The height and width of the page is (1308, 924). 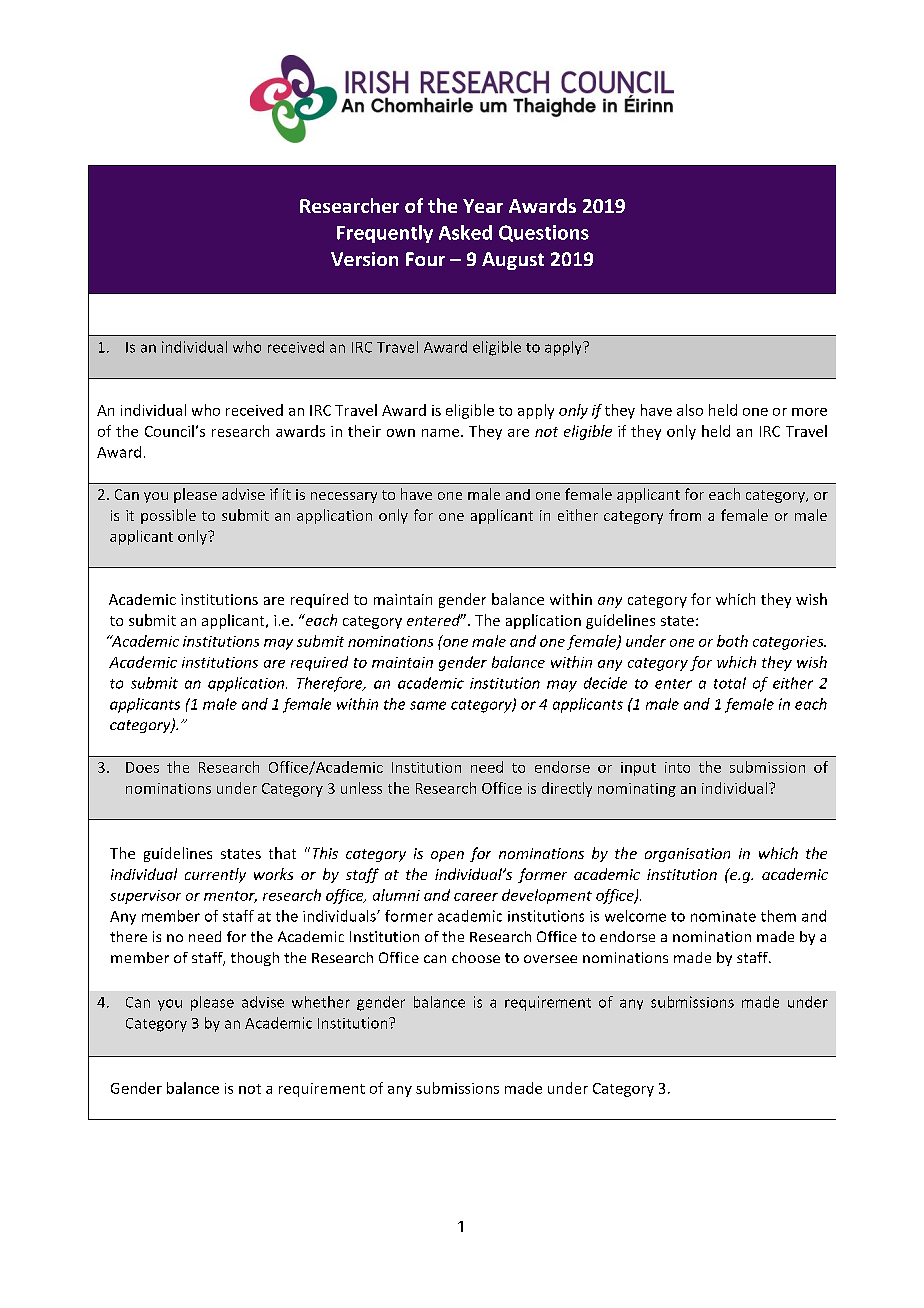 I want to click on nominate, so click(x=723, y=916).
